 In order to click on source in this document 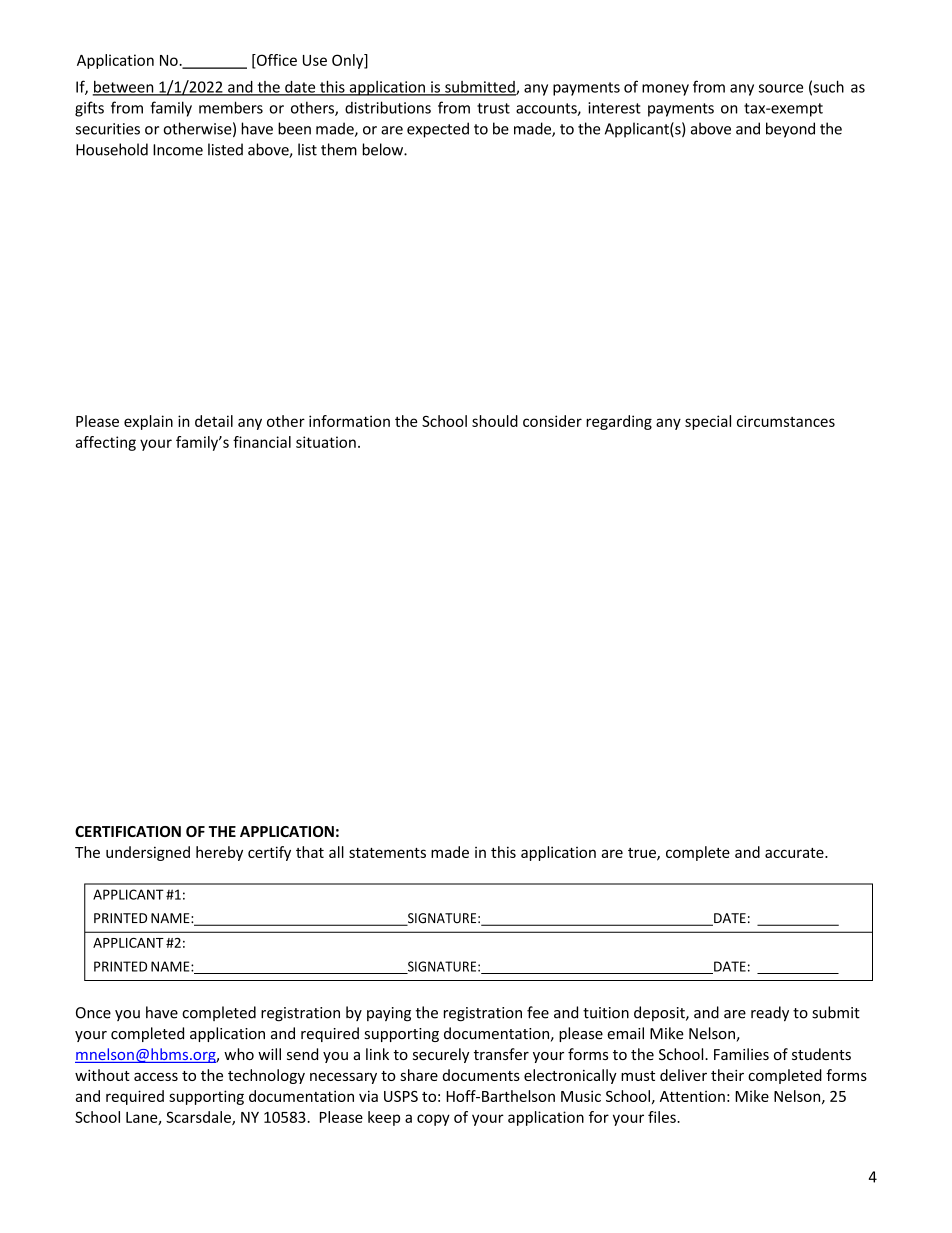, I will do `click(781, 88)`.
